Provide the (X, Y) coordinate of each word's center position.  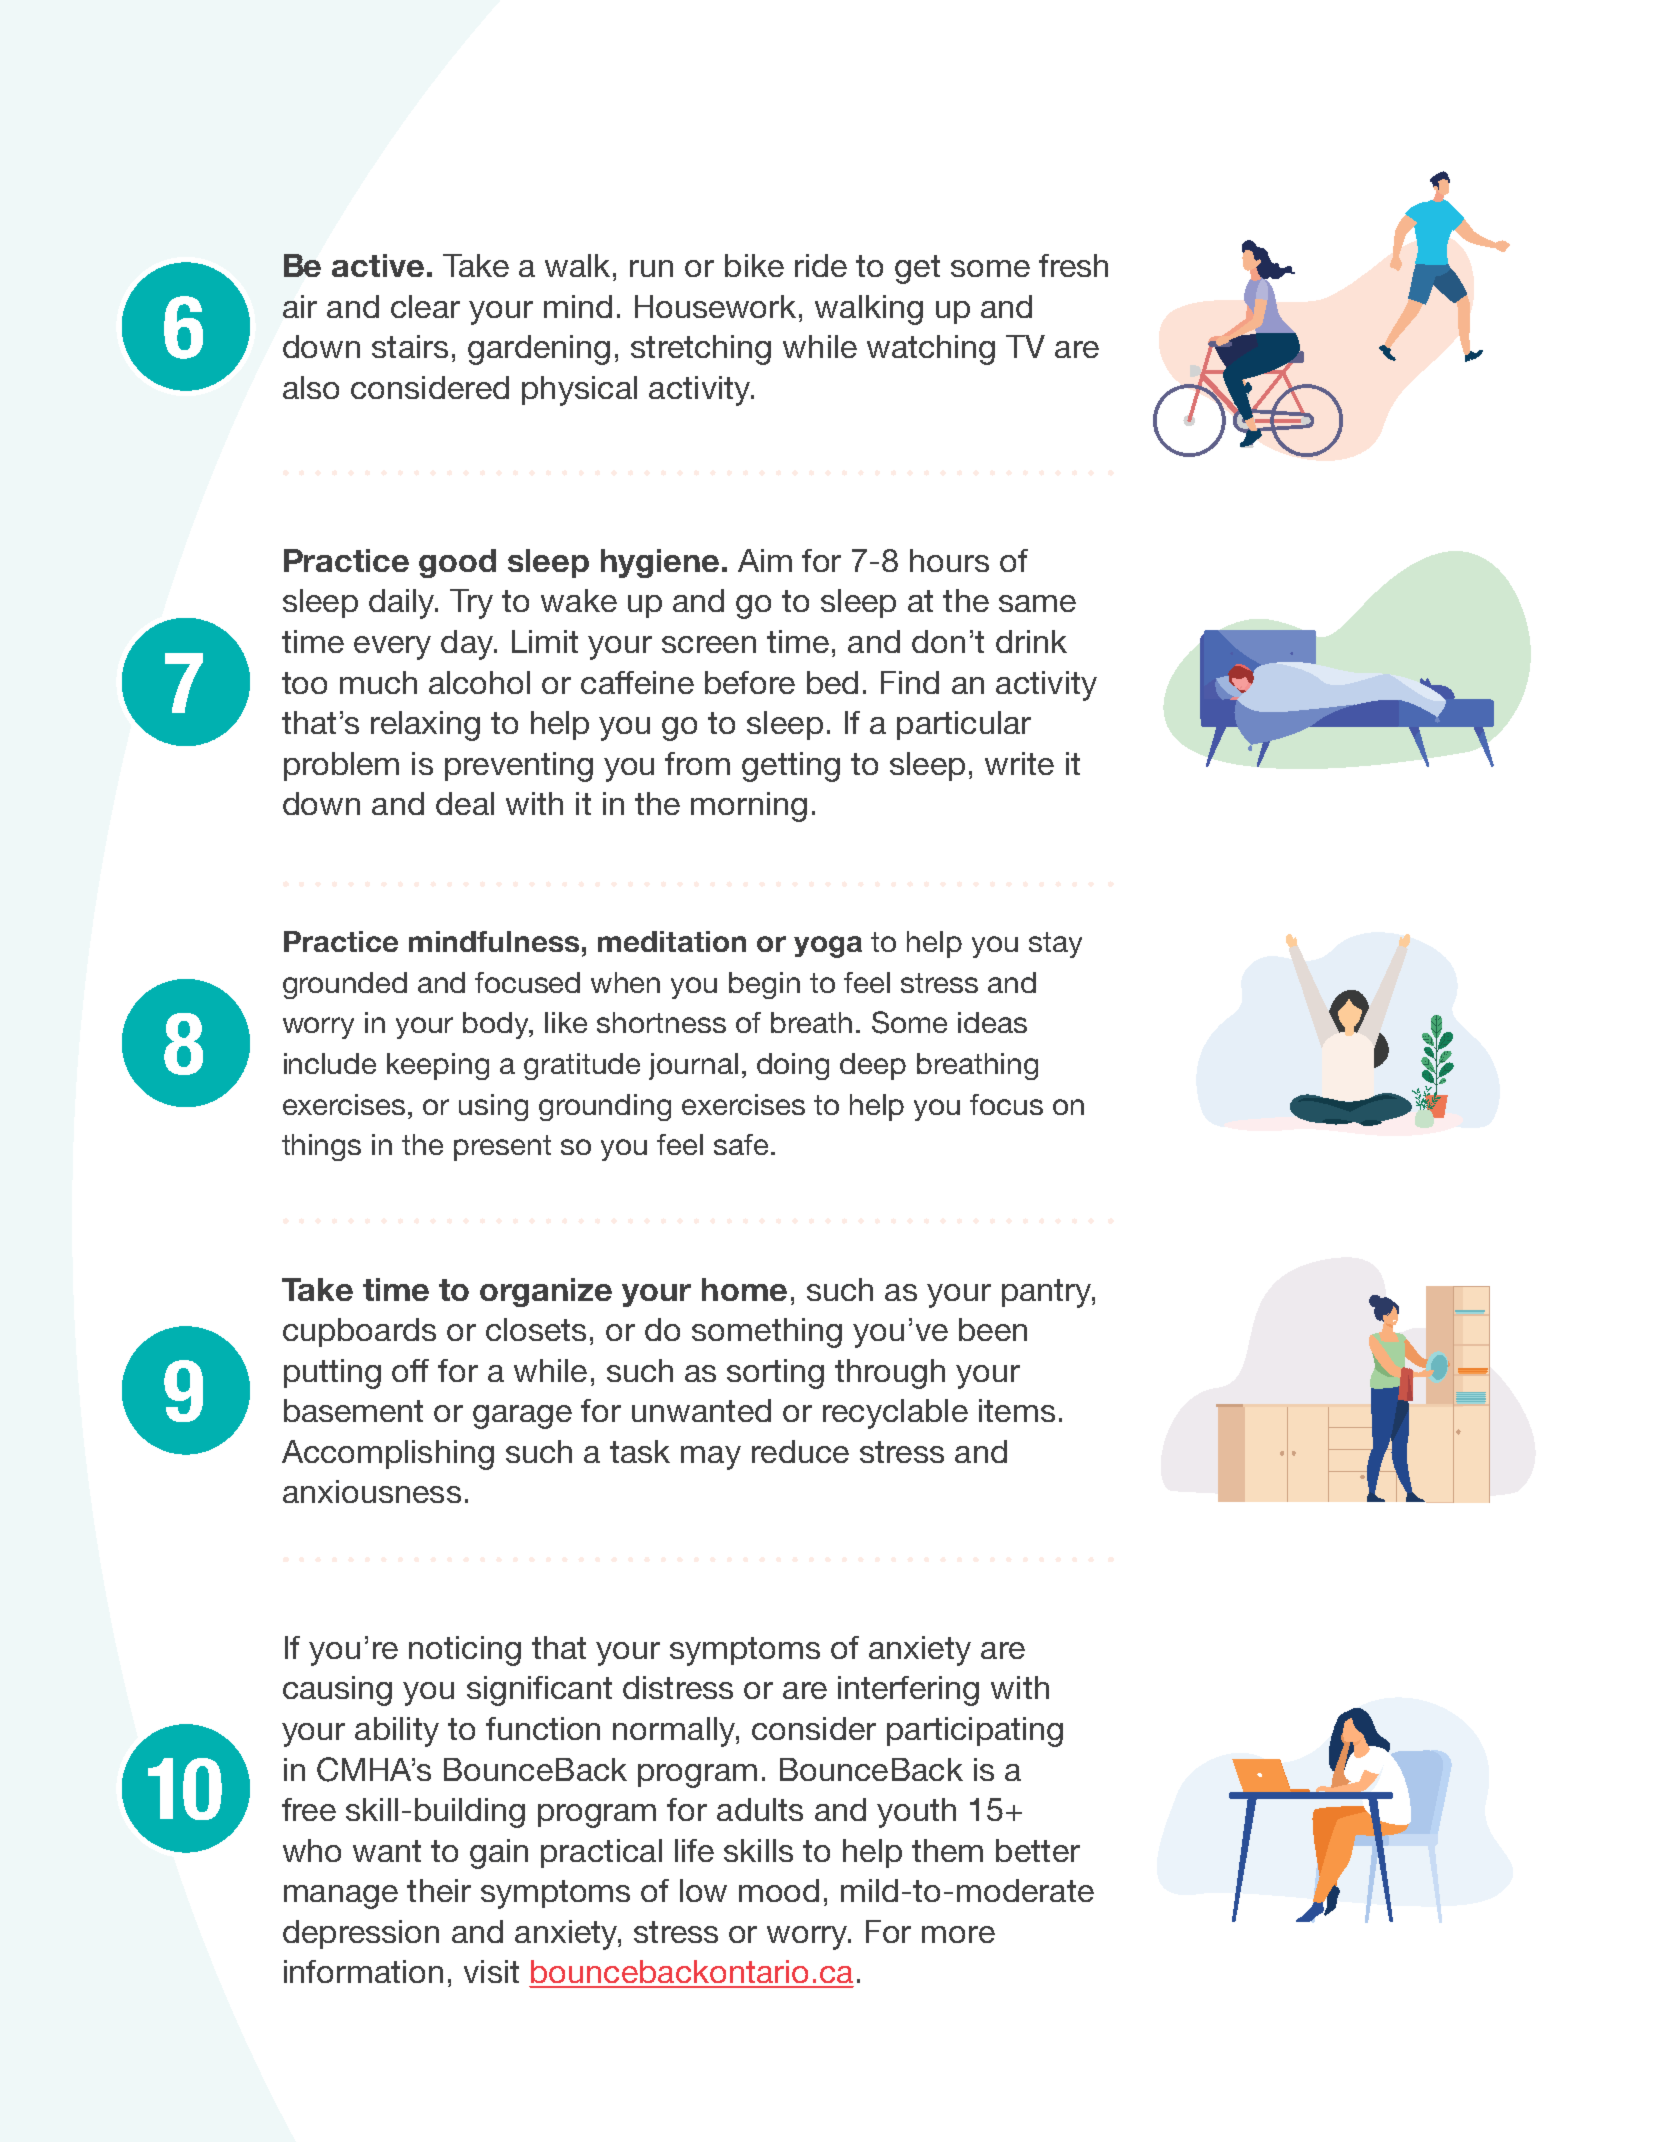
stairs (410, 346)
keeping (438, 1066)
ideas (992, 1022)
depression (361, 1934)
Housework (715, 306)
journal (693, 1066)
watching (931, 350)
